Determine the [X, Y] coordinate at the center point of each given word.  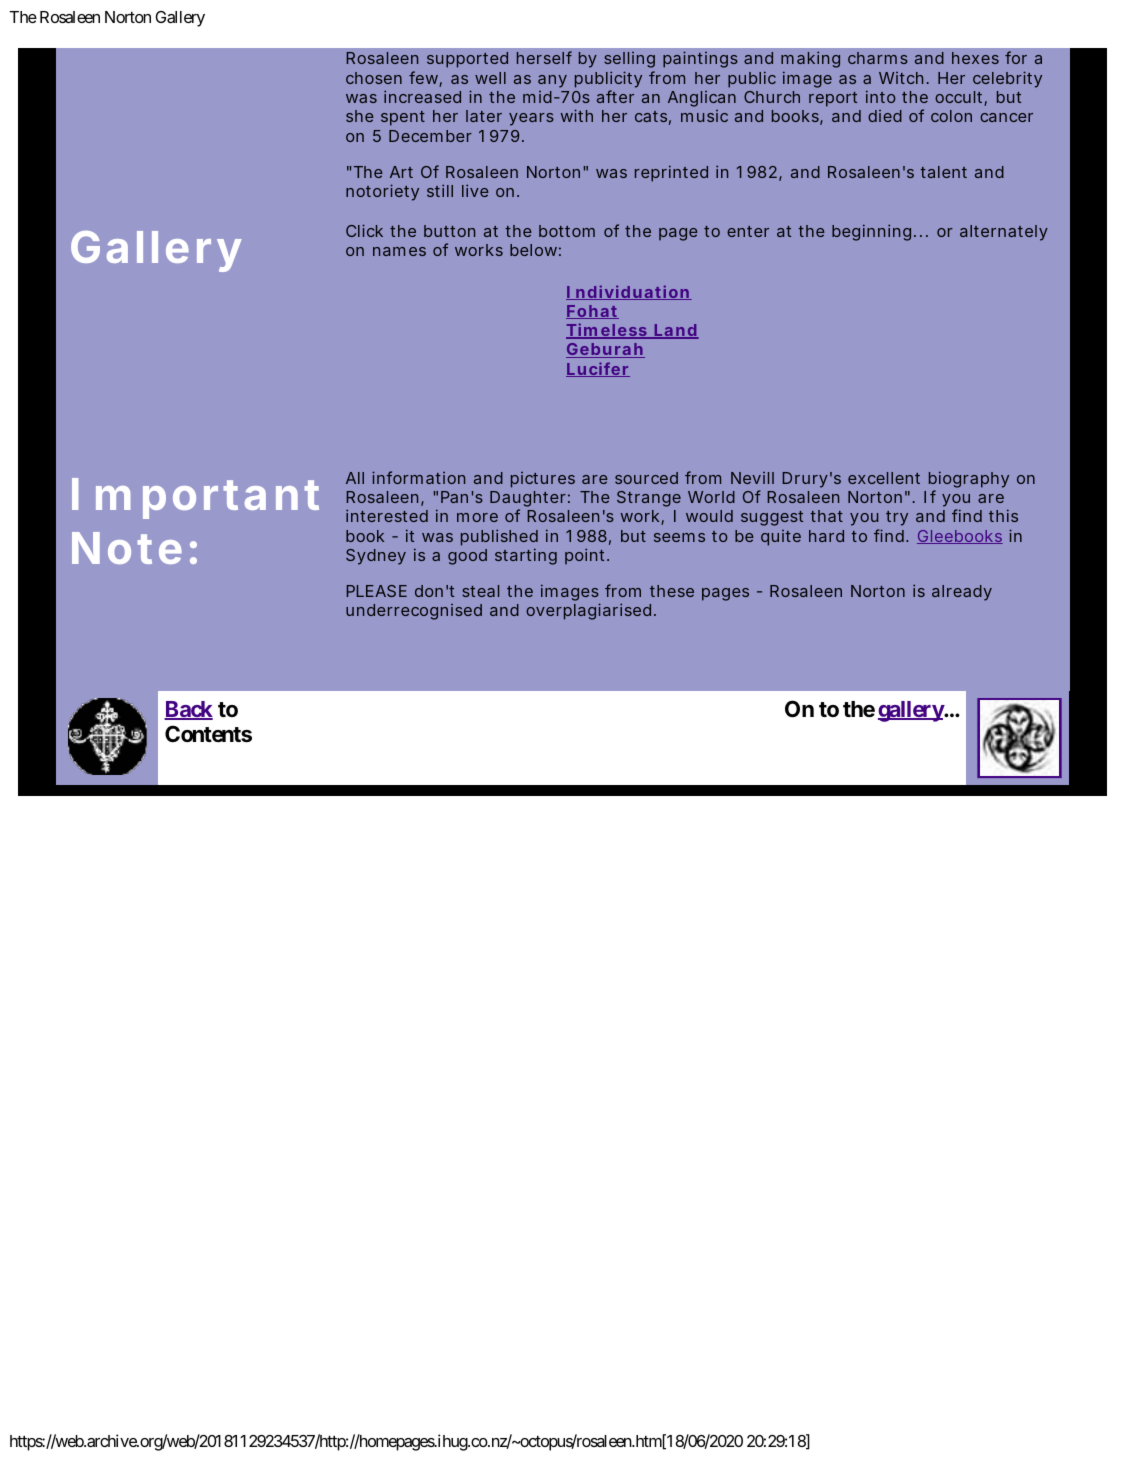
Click [364, 230]
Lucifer [598, 369]
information [418, 477]
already [962, 593]
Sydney [376, 557]
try [897, 518]
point [584, 556]
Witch [901, 78]
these [672, 591]
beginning [871, 232]
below [533, 250]
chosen [374, 78]
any [552, 81]
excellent [884, 478]
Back [188, 710]
